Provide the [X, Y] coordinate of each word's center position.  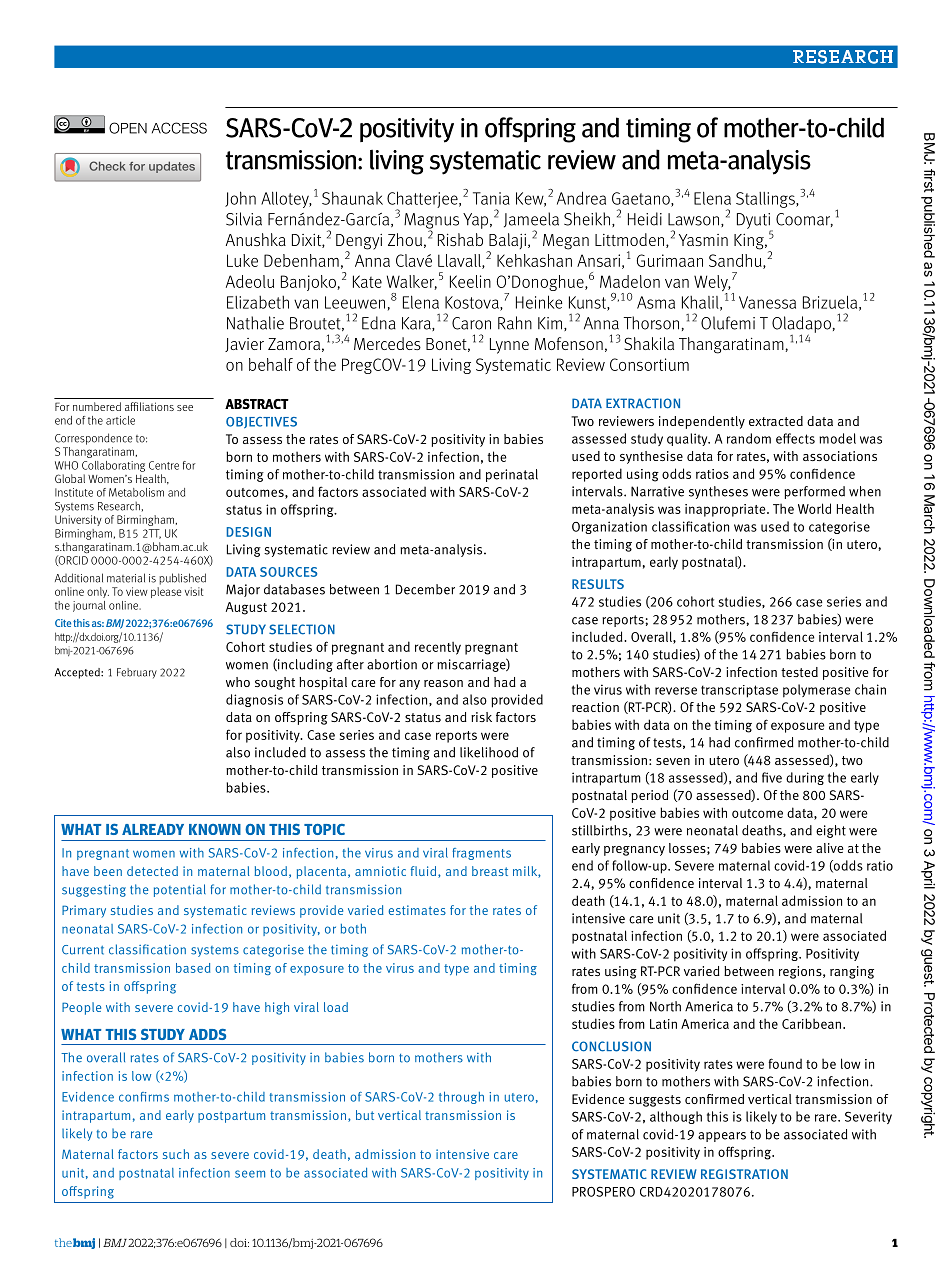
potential [180, 890]
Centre [164, 465]
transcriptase [739, 691]
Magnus [431, 222]
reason [443, 683]
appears [722, 1137]
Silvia [244, 219]
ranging [852, 972]
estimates [417, 910]
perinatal [512, 475]
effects [795, 438]
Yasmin [703, 240]
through [461, 1097]
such [176, 1154]
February [137, 673]
